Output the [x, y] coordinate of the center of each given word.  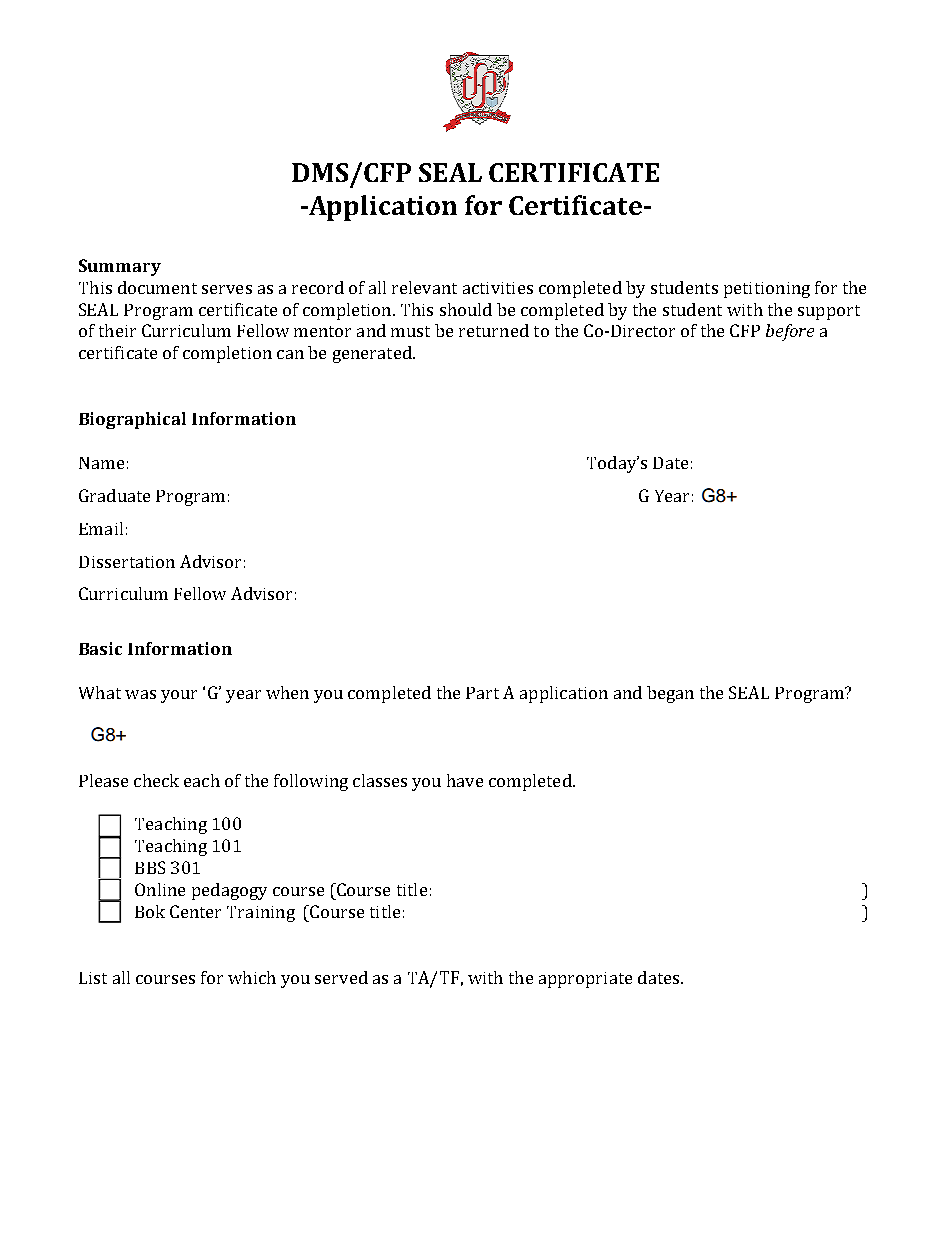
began [670, 694]
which [252, 977]
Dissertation [127, 562]
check [156, 780]
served [341, 977]
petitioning [767, 290]
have [465, 780]
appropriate [585, 980]
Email [101, 528]
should [466, 309]
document [157, 287]
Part [482, 693]
